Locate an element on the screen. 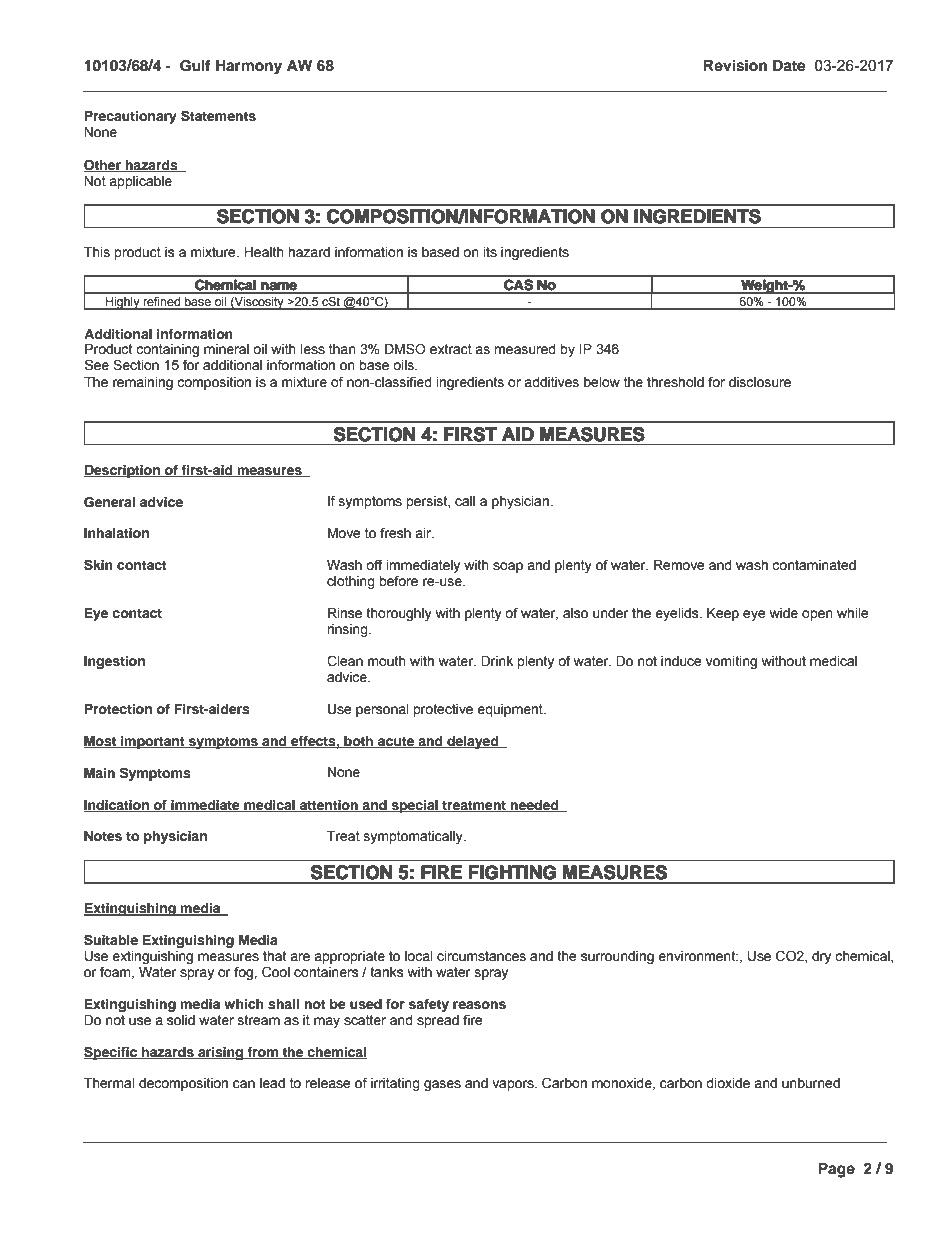  dry is located at coordinates (821, 957).
